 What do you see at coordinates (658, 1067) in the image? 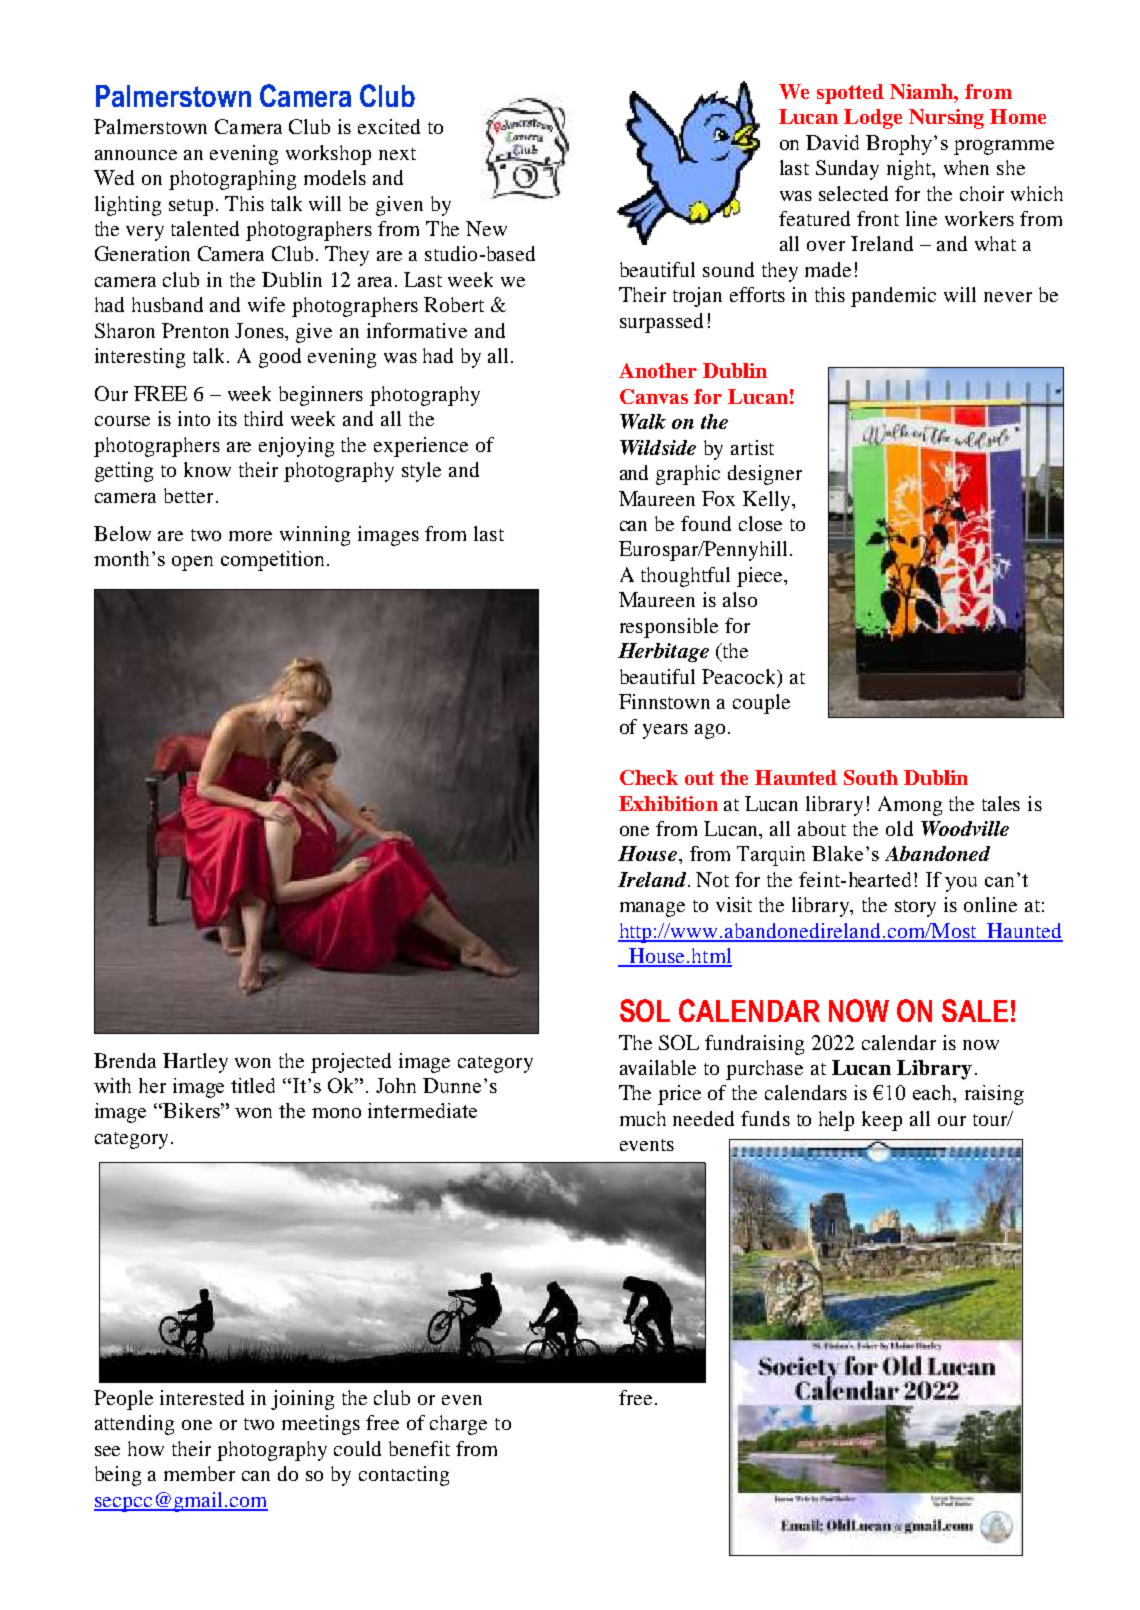
I see `available` at bounding box center [658, 1067].
